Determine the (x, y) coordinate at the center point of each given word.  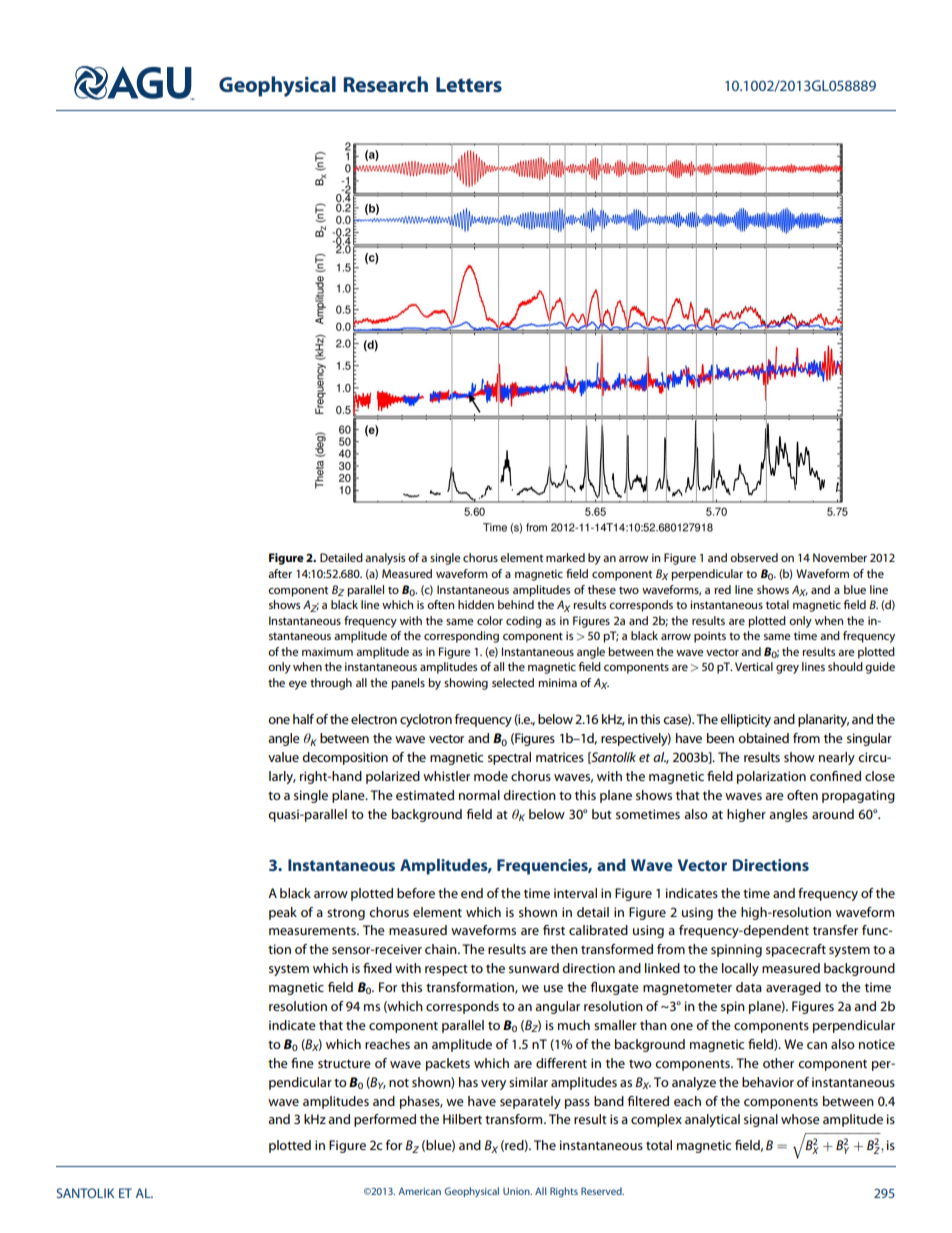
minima (557, 682)
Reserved (602, 1191)
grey (787, 669)
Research (385, 84)
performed (385, 1120)
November (840, 557)
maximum (327, 651)
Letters (469, 84)
